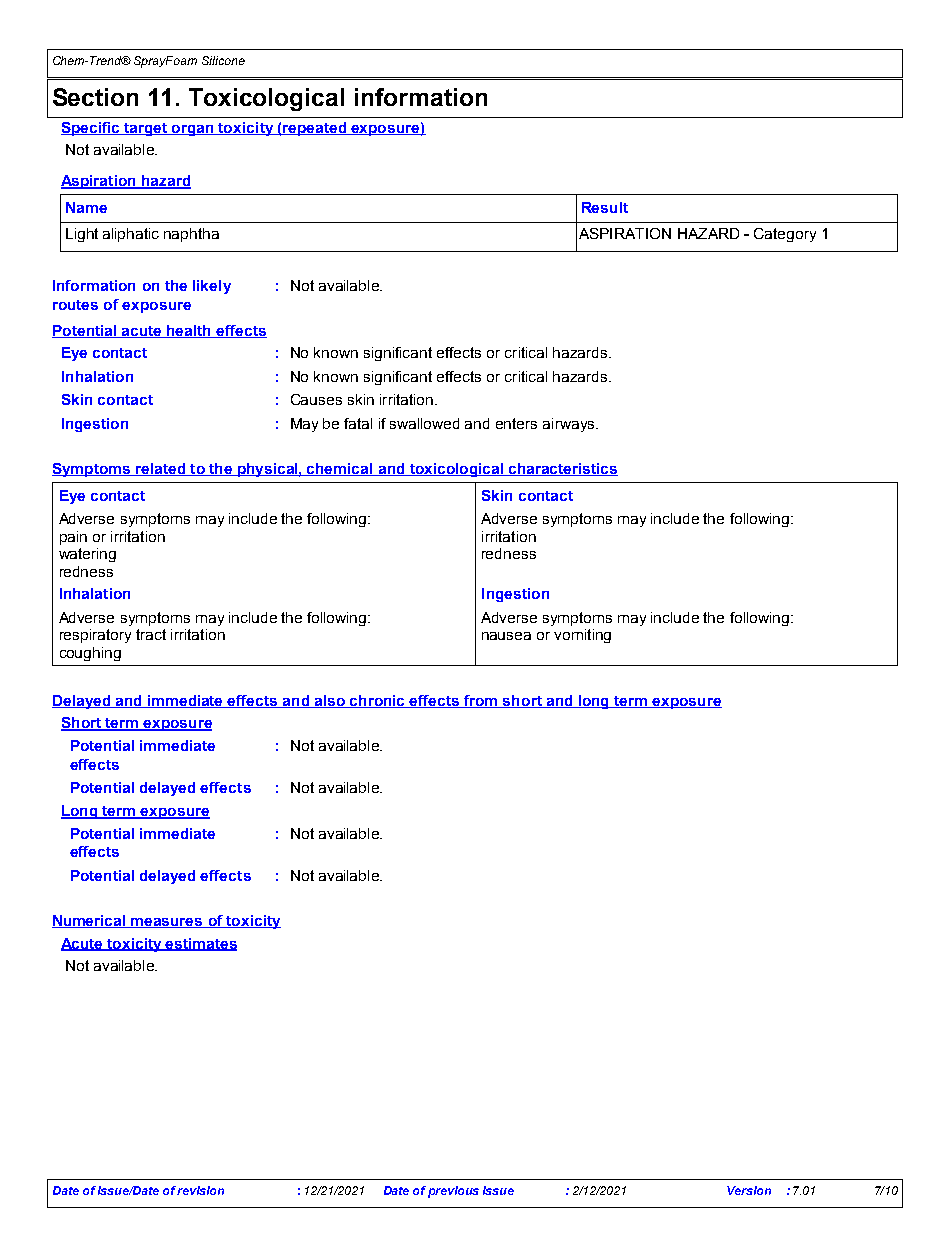 The height and width of the image is (1233, 952). I want to click on Version, so click(749, 1190).
